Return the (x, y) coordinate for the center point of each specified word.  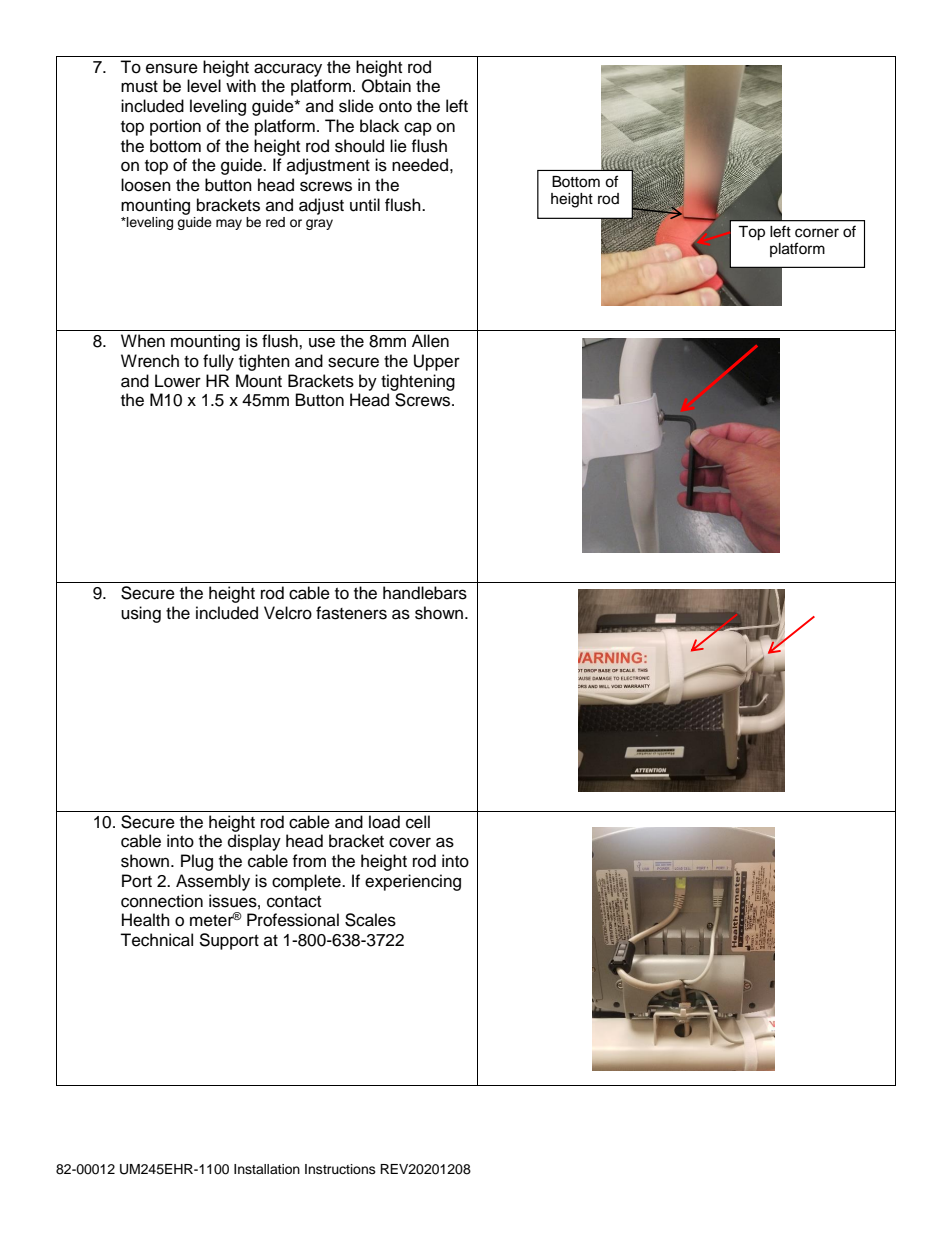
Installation (267, 1169)
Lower (178, 381)
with (241, 85)
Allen (430, 341)
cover (410, 842)
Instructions (340, 1169)
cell (418, 822)
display (254, 842)
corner (817, 233)
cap (418, 129)
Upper (437, 362)
